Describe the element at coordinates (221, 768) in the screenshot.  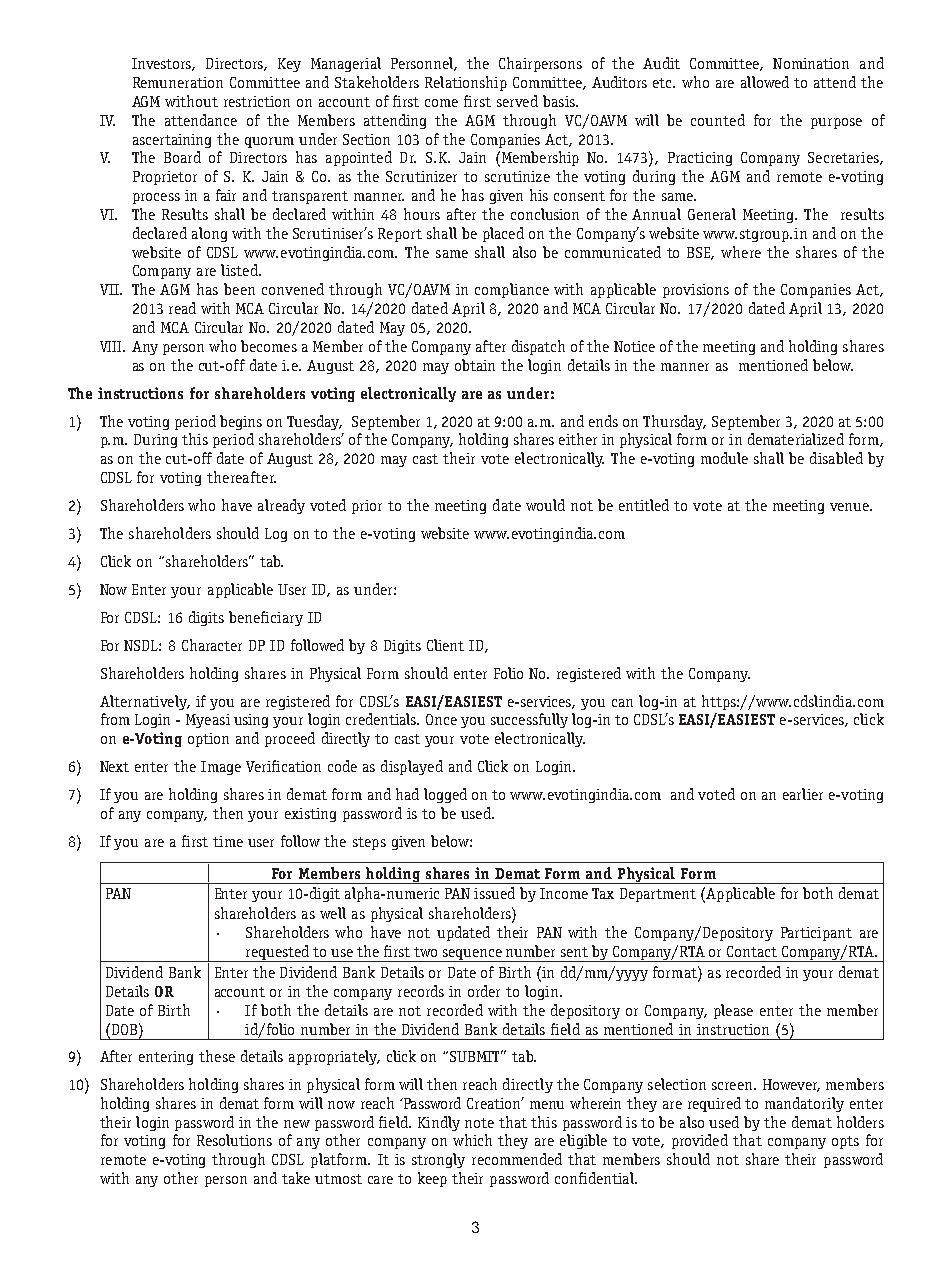
I see `Image` at that location.
